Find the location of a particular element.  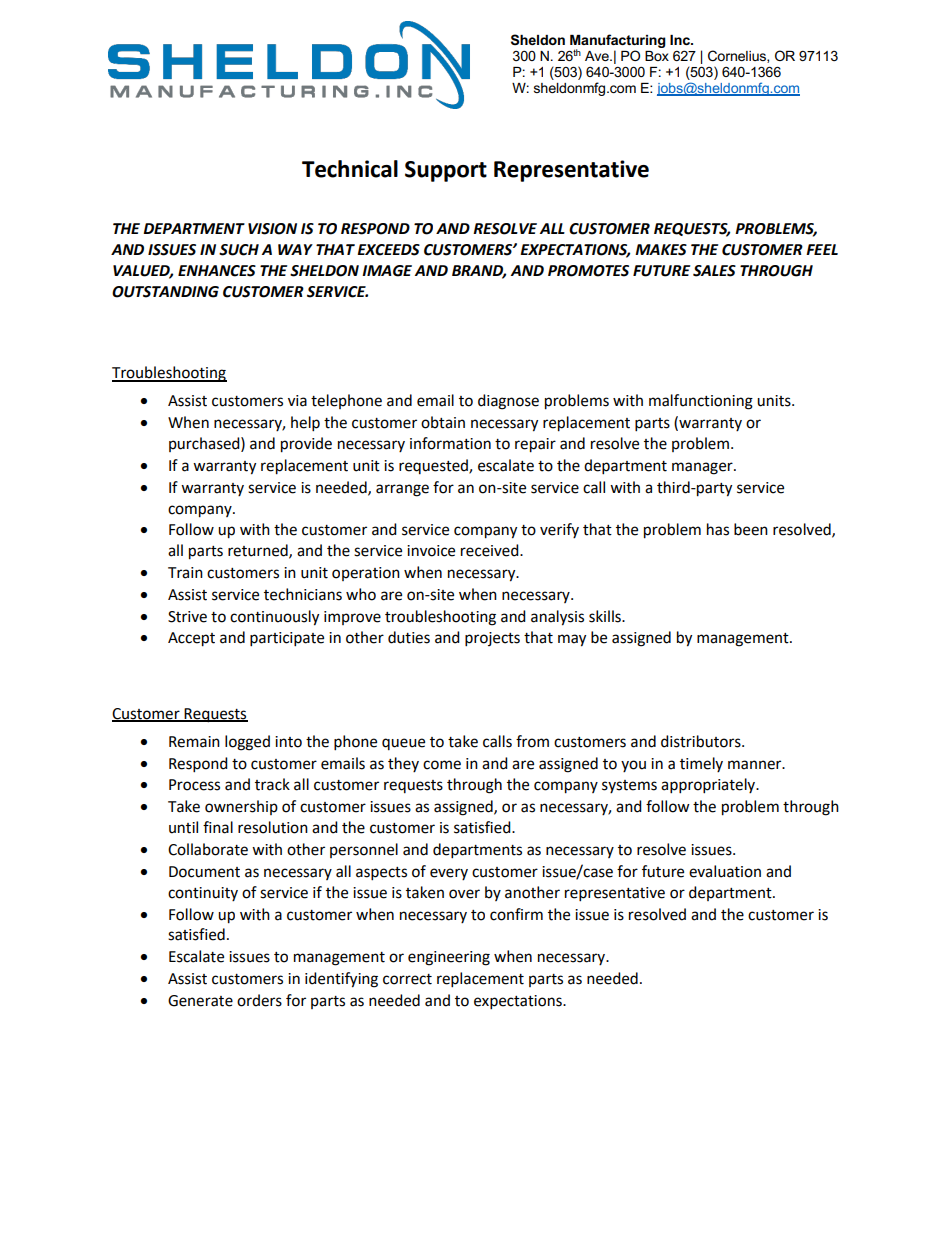

received is located at coordinates (491, 550).
